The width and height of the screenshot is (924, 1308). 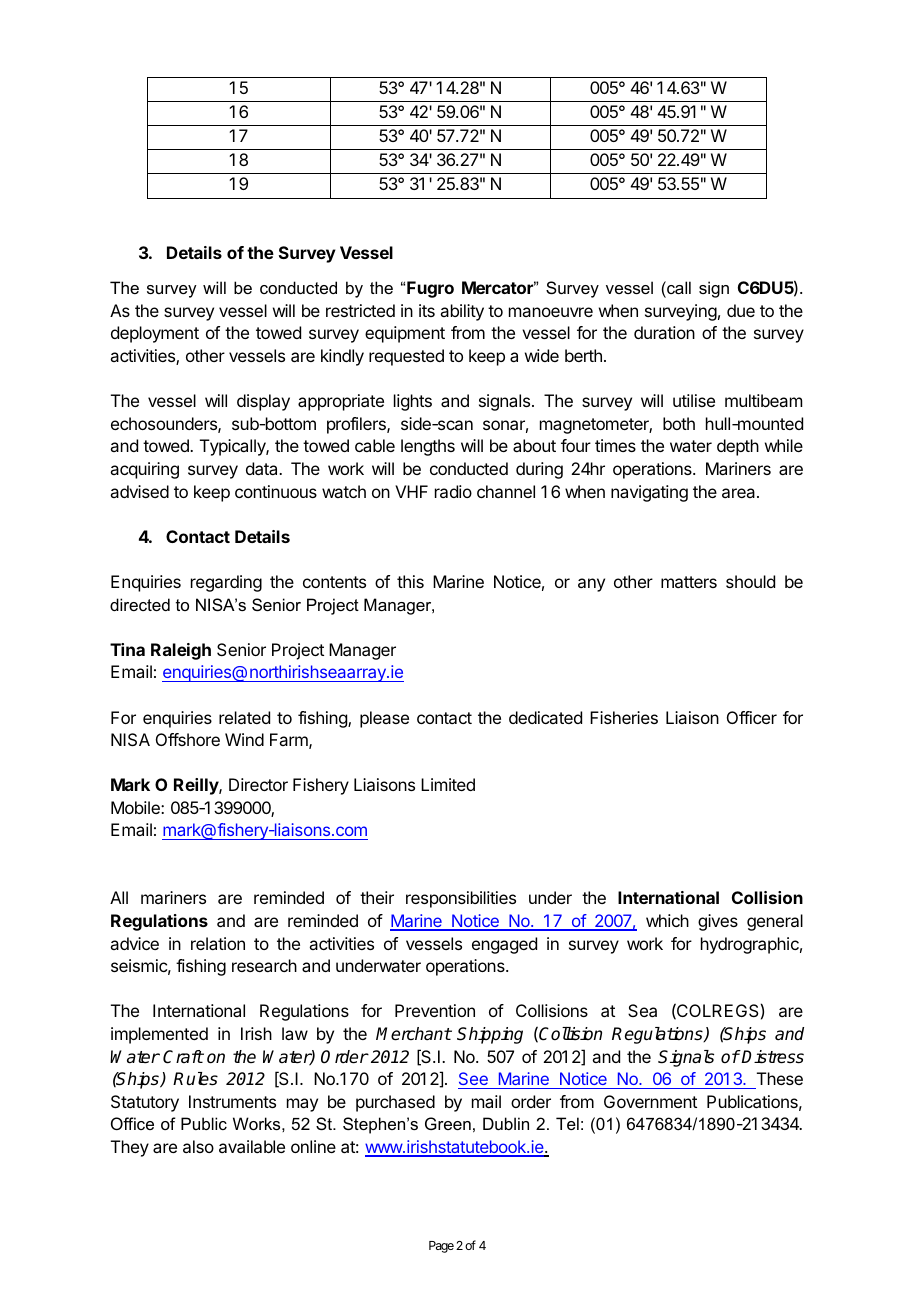 I want to click on Page, so click(x=441, y=1247).
